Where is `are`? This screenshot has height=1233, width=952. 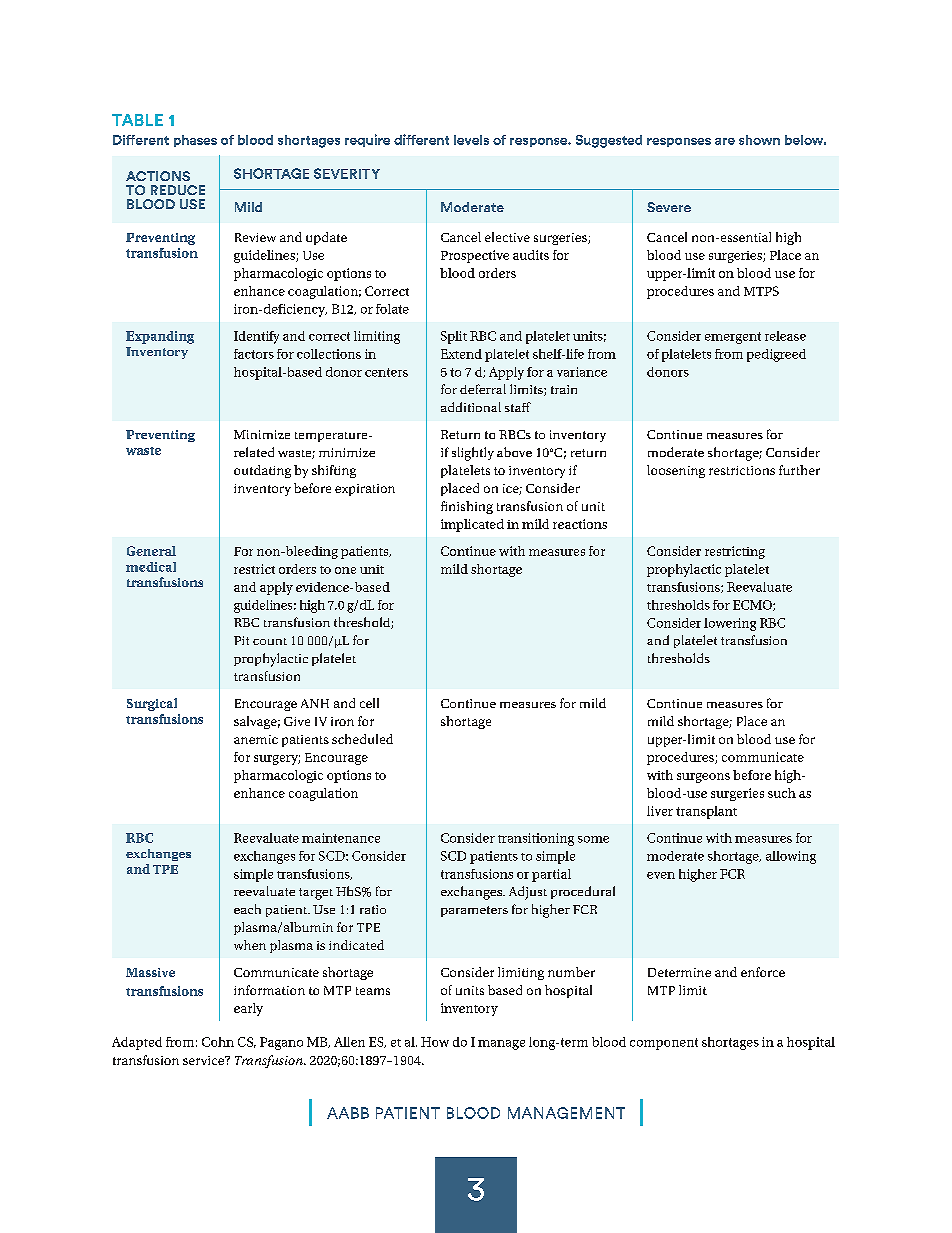
are is located at coordinates (725, 141).
